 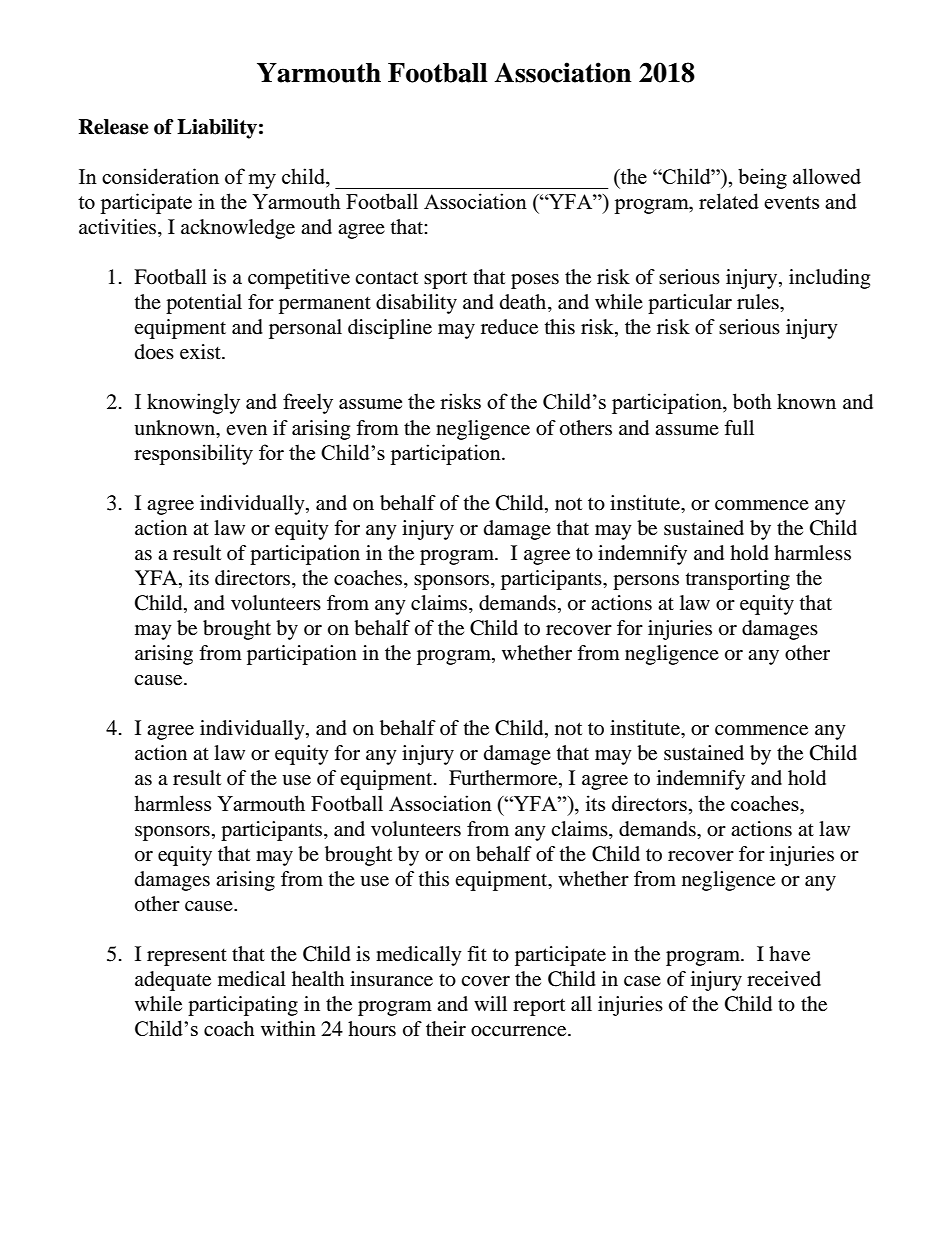 I want to click on being, so click(x=762, y=178).
